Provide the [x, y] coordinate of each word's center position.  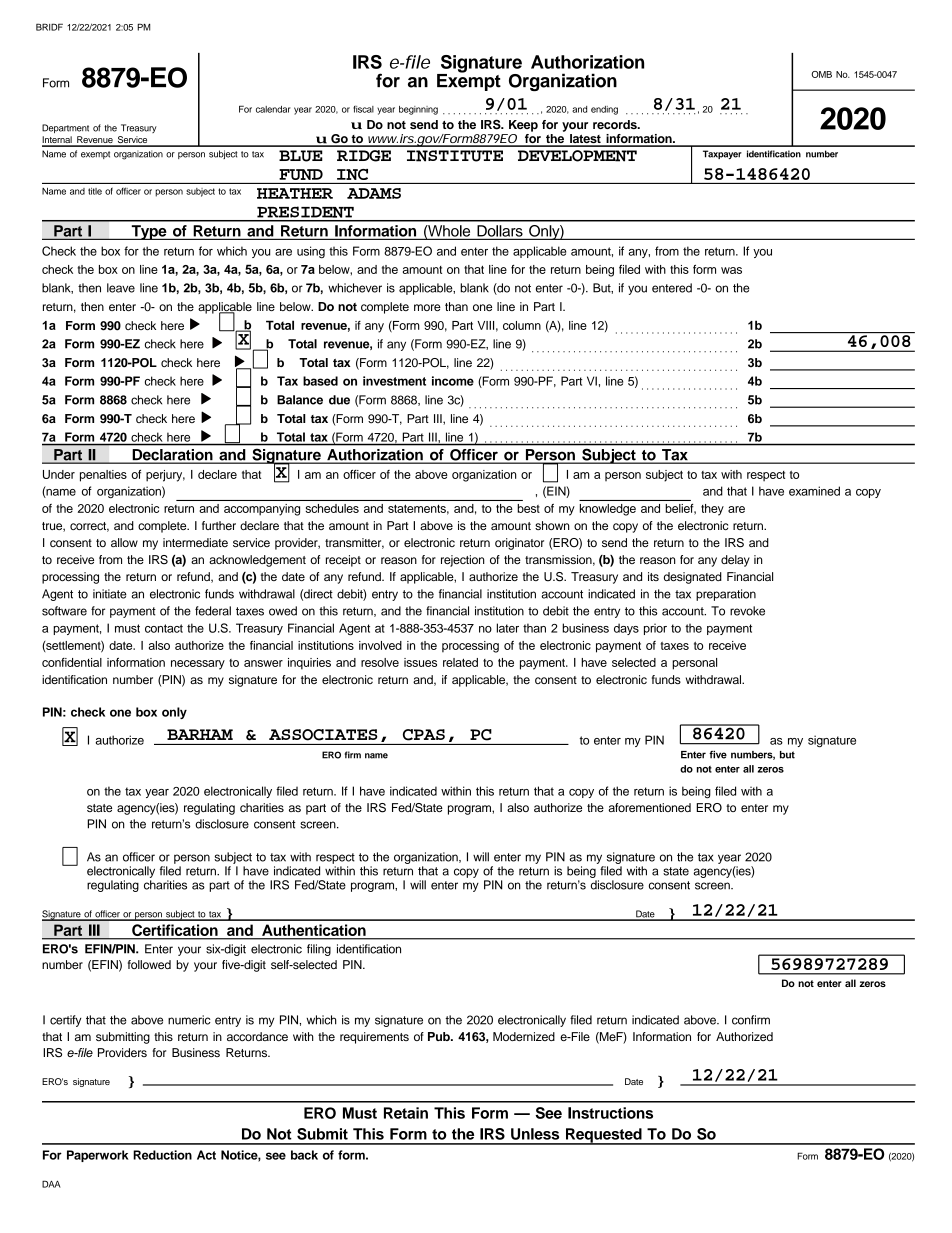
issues [420, 662]
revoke [747, 611]
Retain [406, 1113]
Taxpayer [722, 154]
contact [164, 628]
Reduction [162, 1155]
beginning [418, 110]
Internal [58, 141]
